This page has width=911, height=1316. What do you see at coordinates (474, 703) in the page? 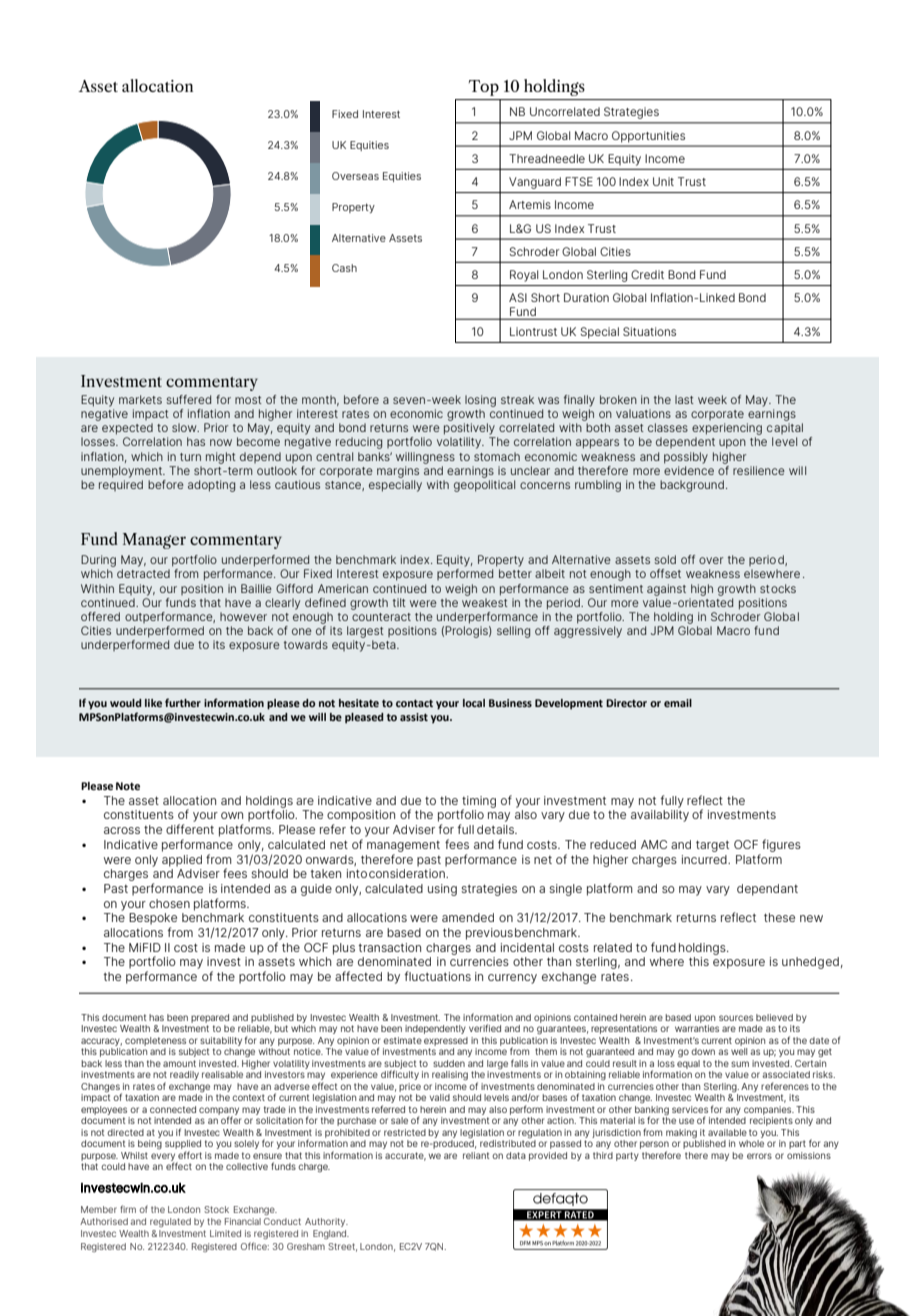
I see `local` at bounding box center [474, 703].
